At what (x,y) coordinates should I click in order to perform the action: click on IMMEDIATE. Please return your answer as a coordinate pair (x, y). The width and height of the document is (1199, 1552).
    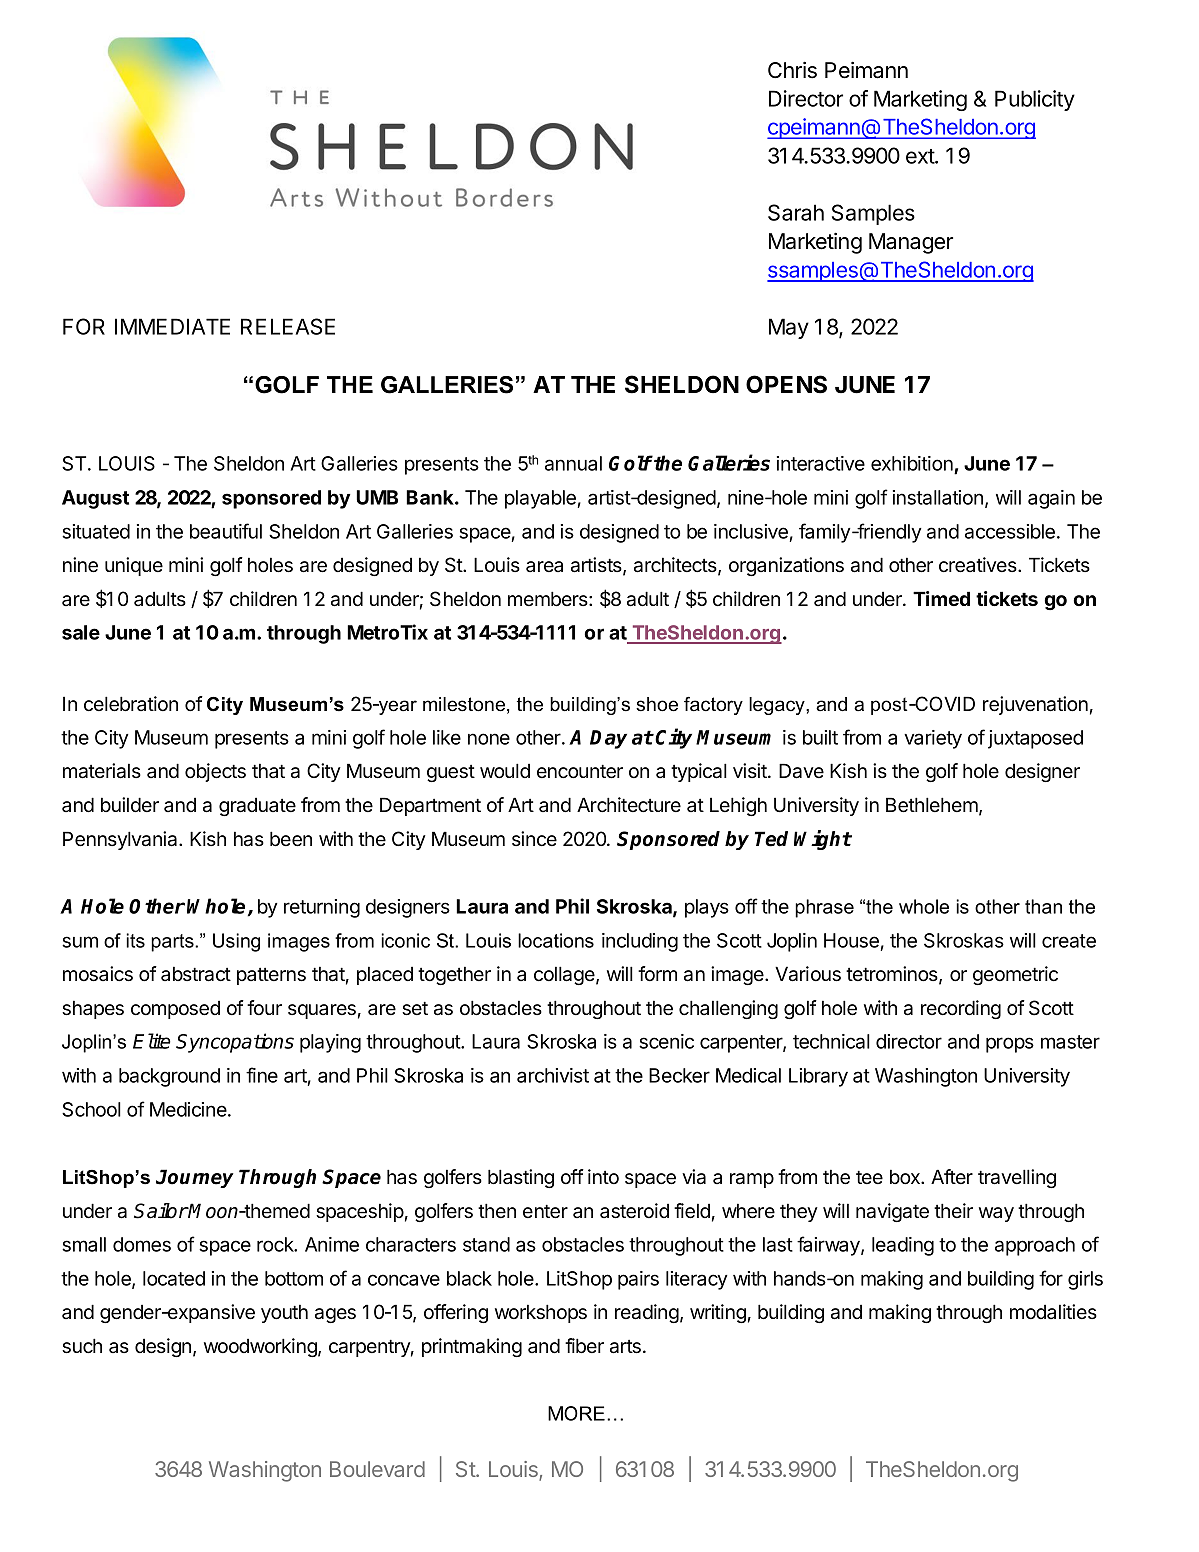
    Looking at the image, I should click on (172, 326).
